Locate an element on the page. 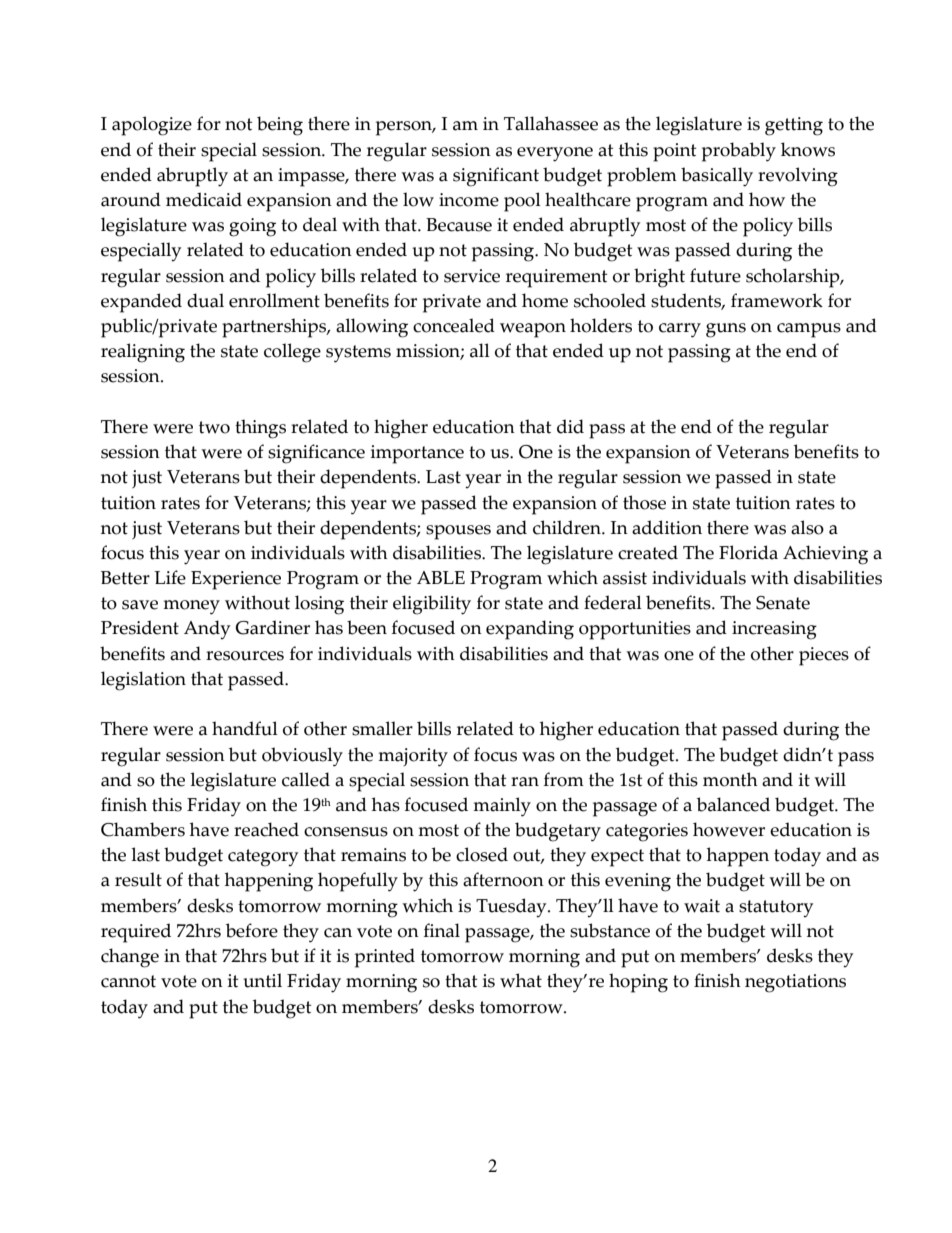  apologize is located at coordinates (152, 126).
